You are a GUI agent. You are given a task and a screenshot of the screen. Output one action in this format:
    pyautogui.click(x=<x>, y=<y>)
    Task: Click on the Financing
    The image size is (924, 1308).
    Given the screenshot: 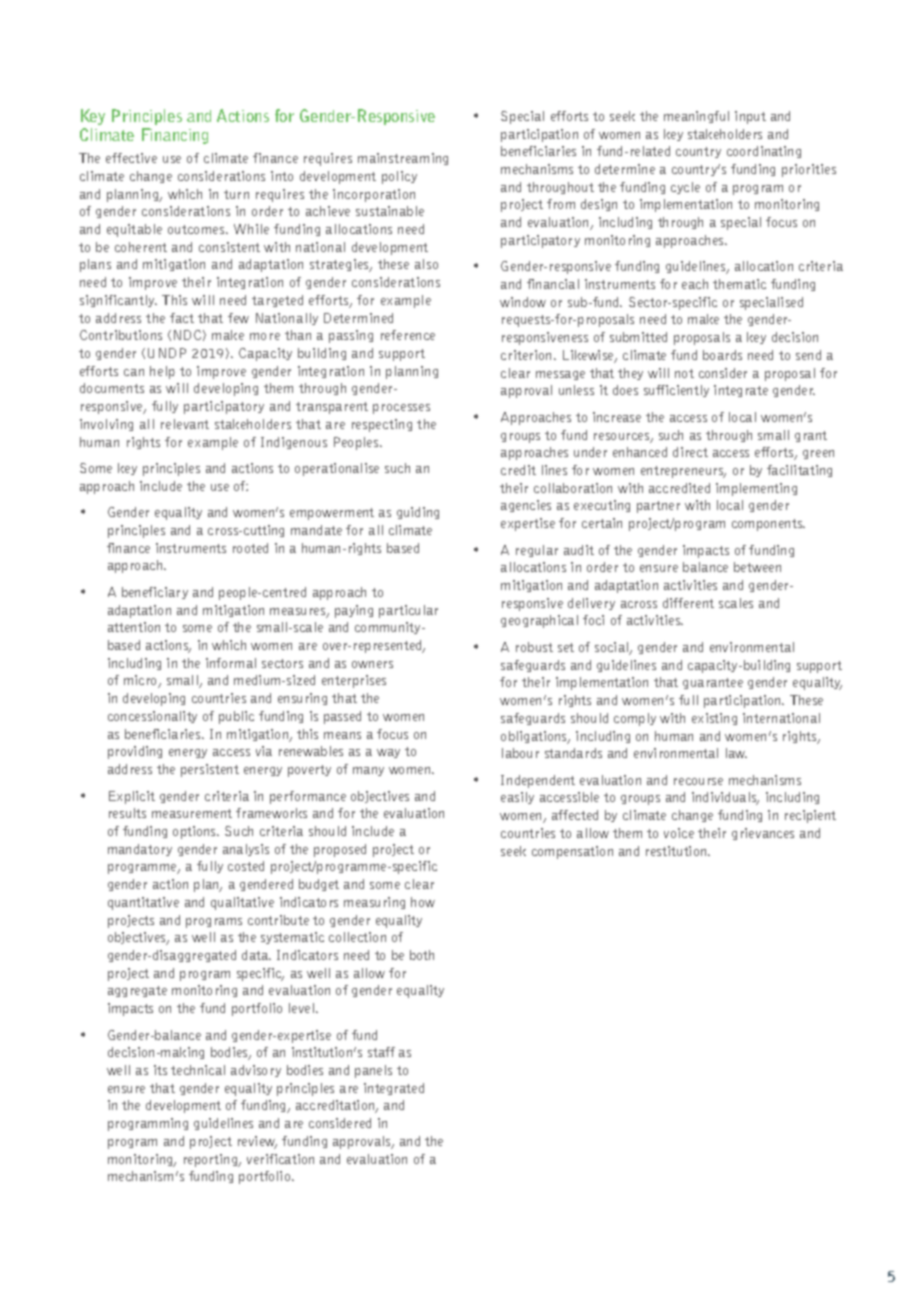 What is the action you would take?
    pyautogui.click(x=175, y=136)
